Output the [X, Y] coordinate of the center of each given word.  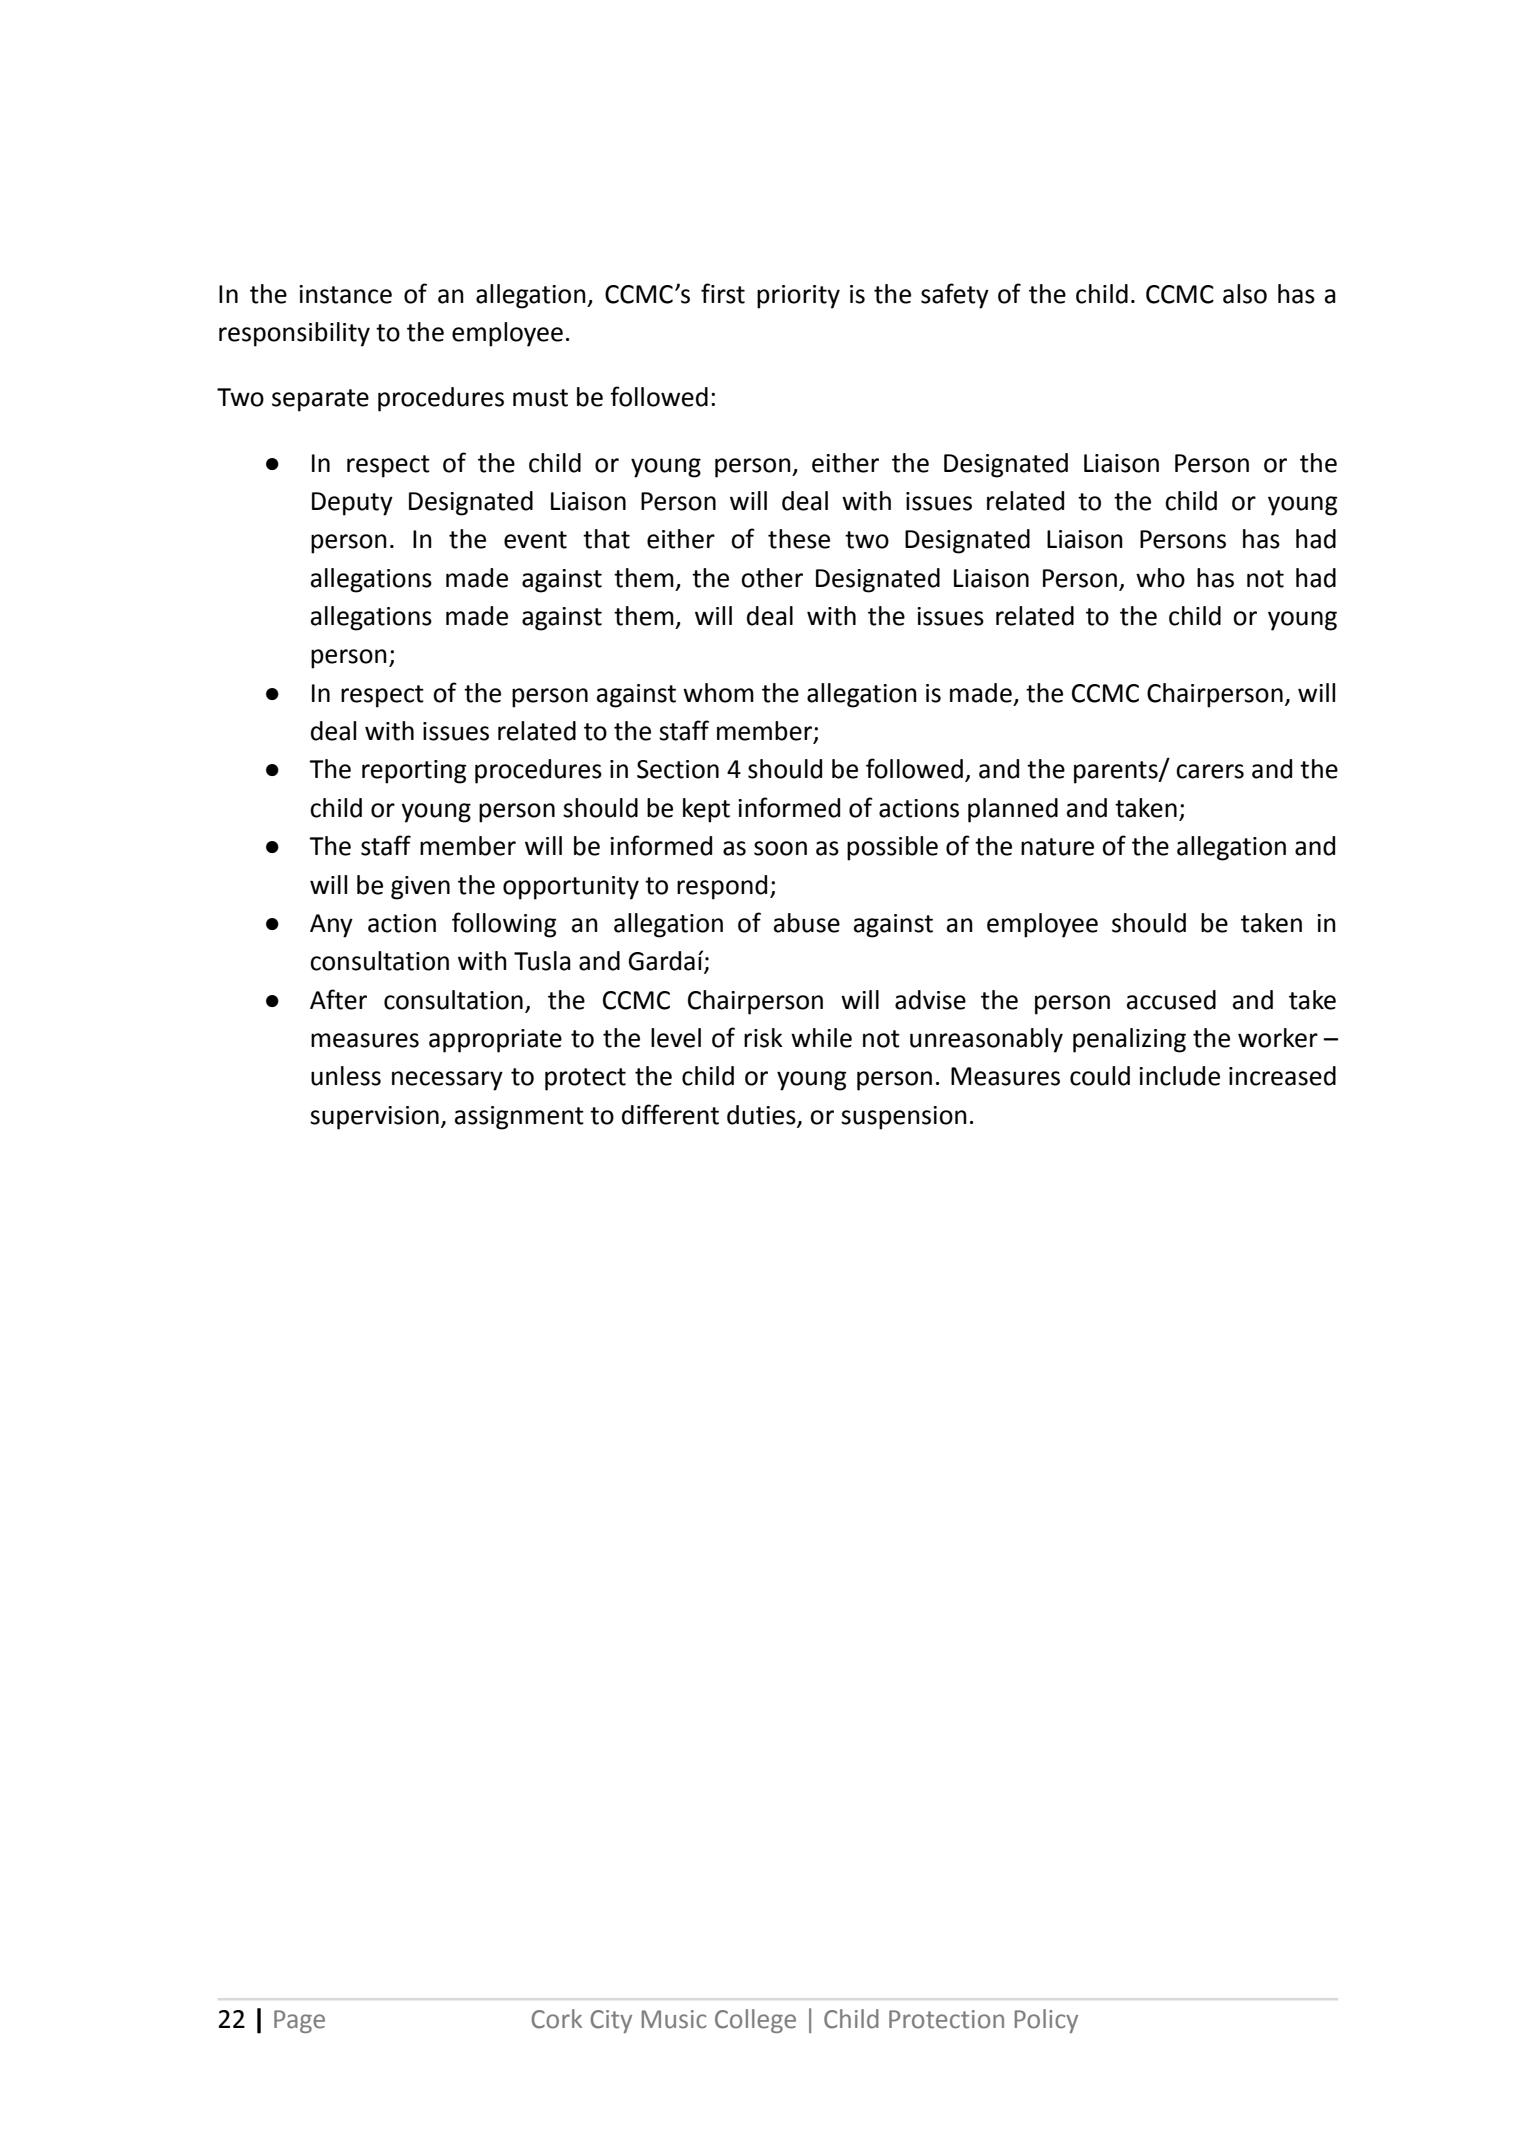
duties [762, 1116]
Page [299, 2021]
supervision [374, 1118]
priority [798, 297]
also [1245, 294]
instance [345, 294]
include [1179, 1076]
